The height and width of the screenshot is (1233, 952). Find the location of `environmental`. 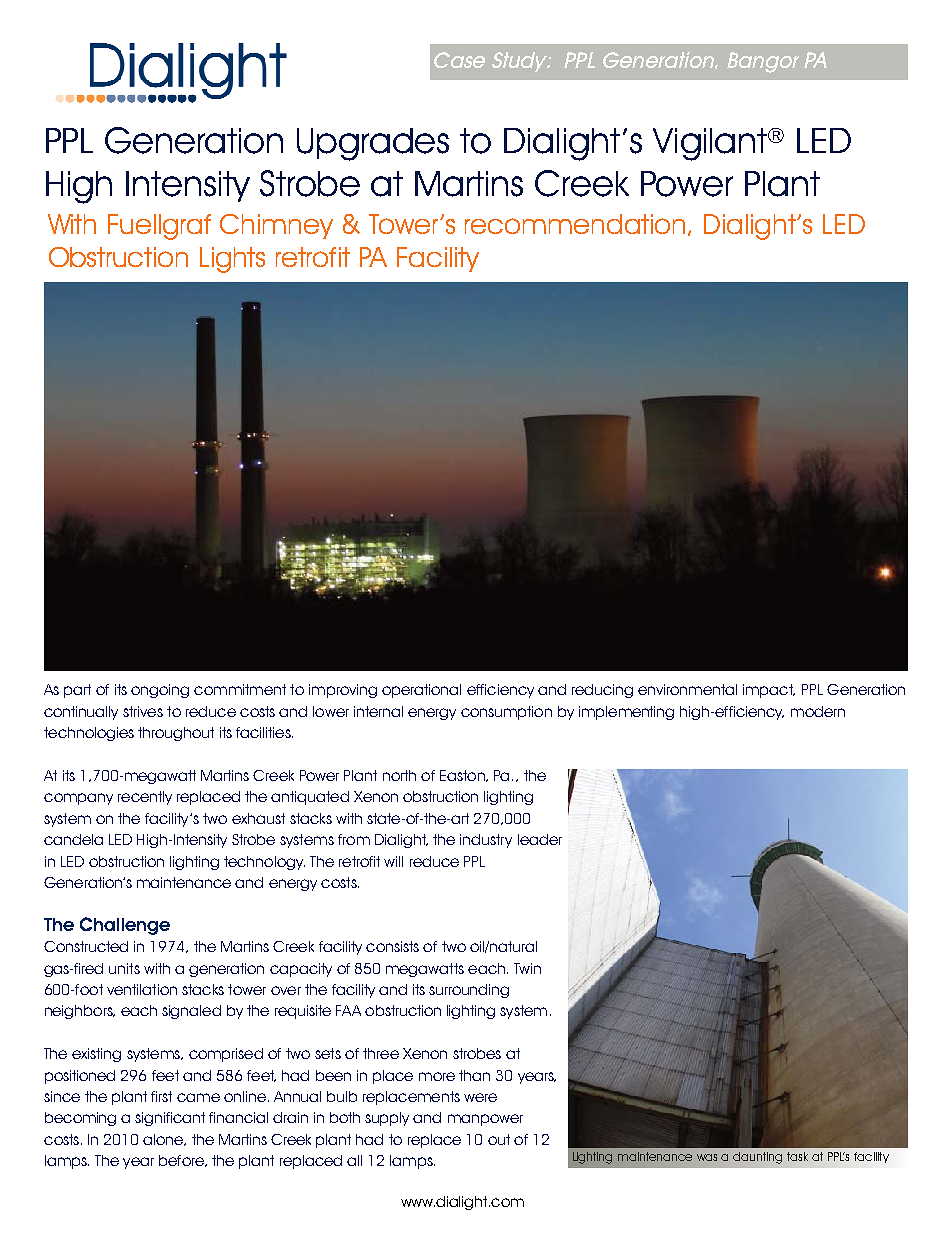

environmental is located at coordinates (687, 689).
